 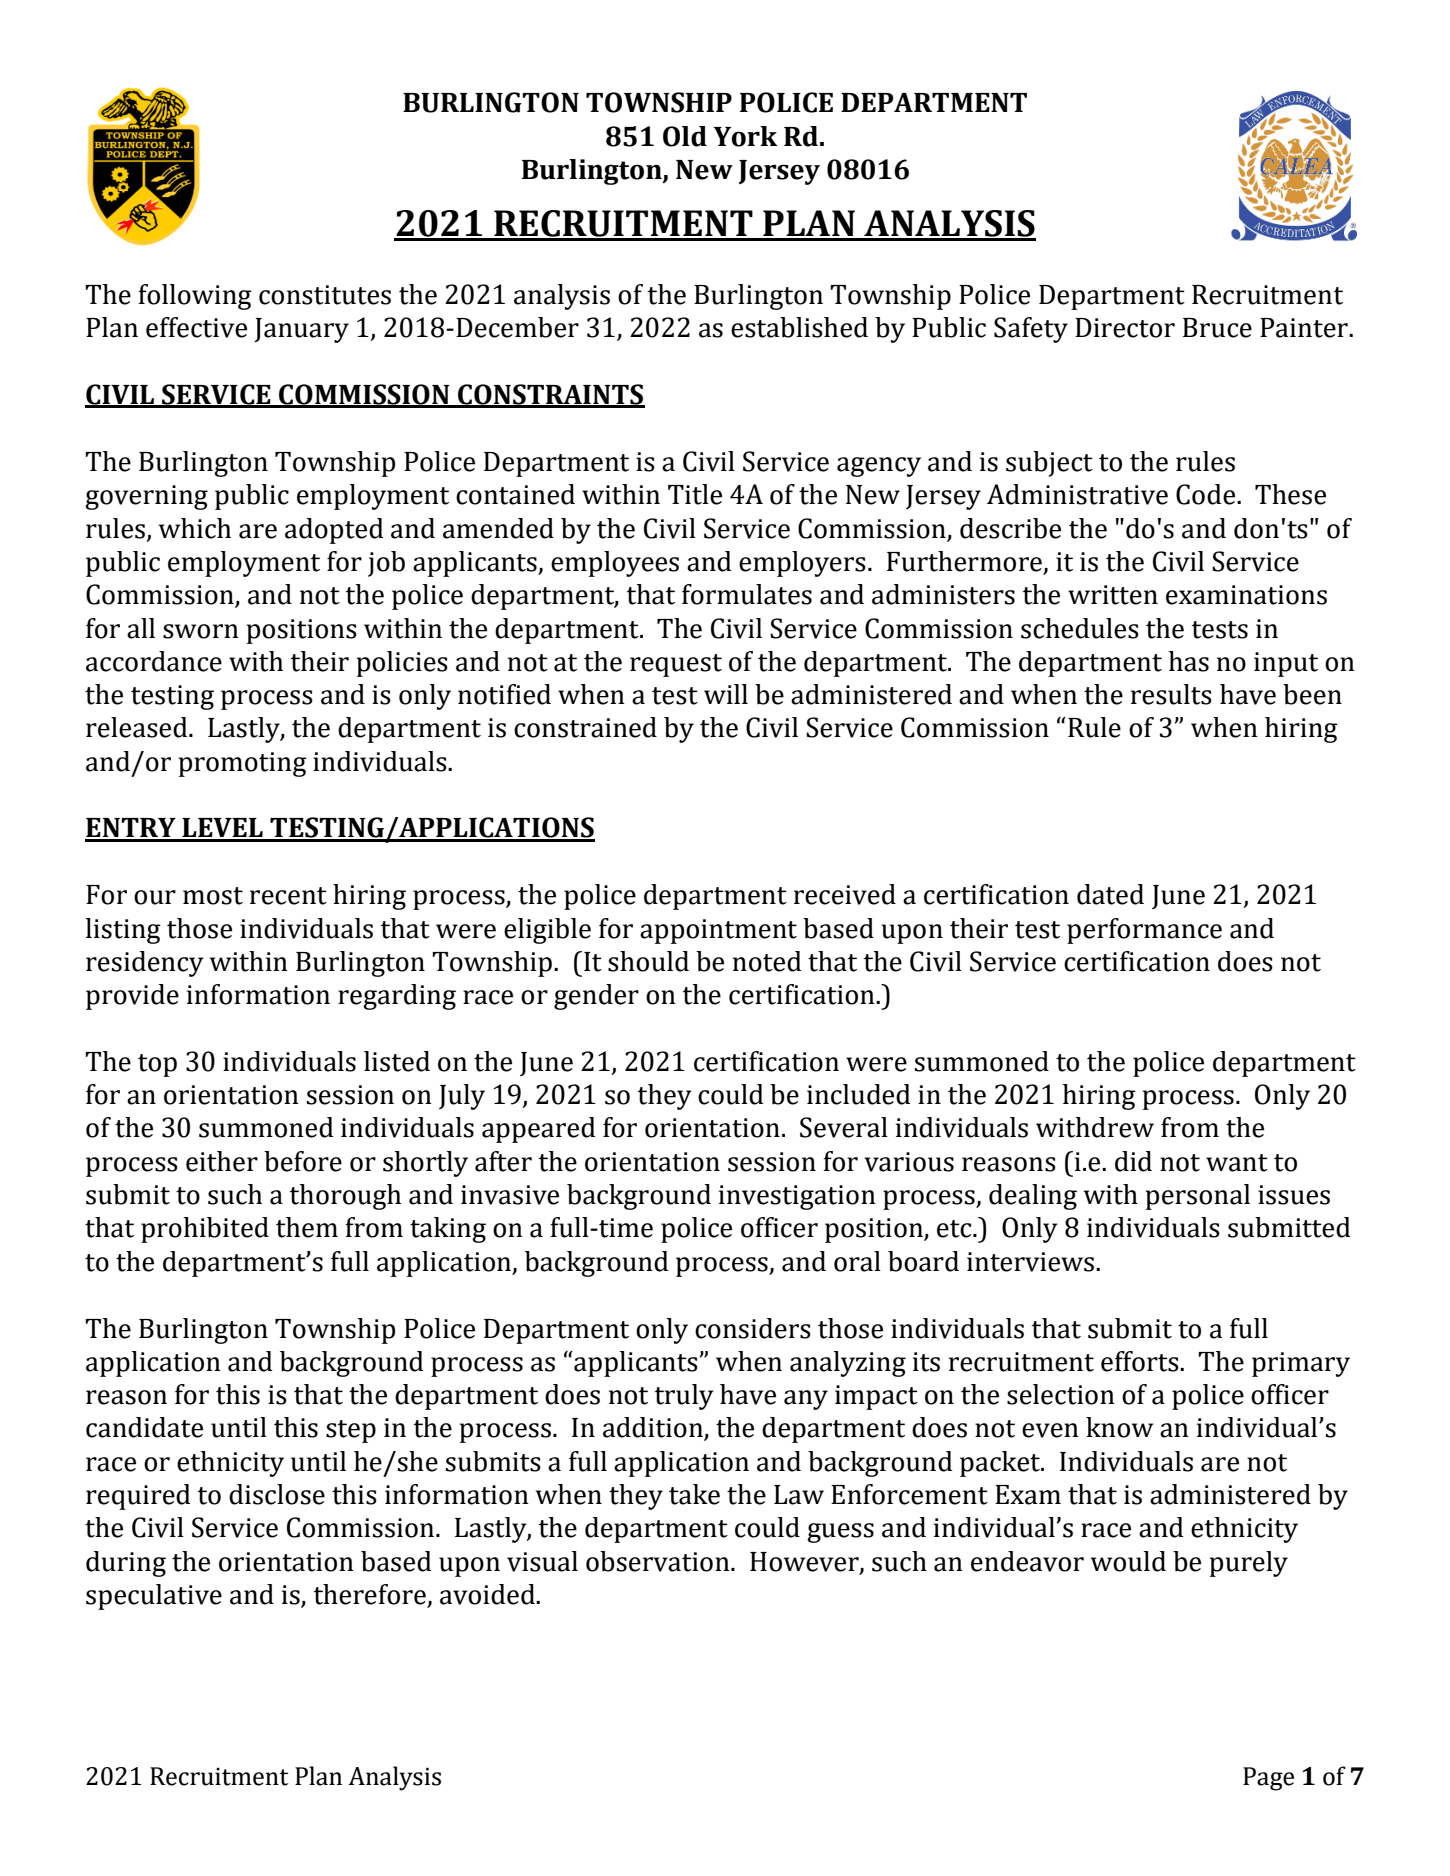 I want to click on appointment, so click(x=718, y=931).
